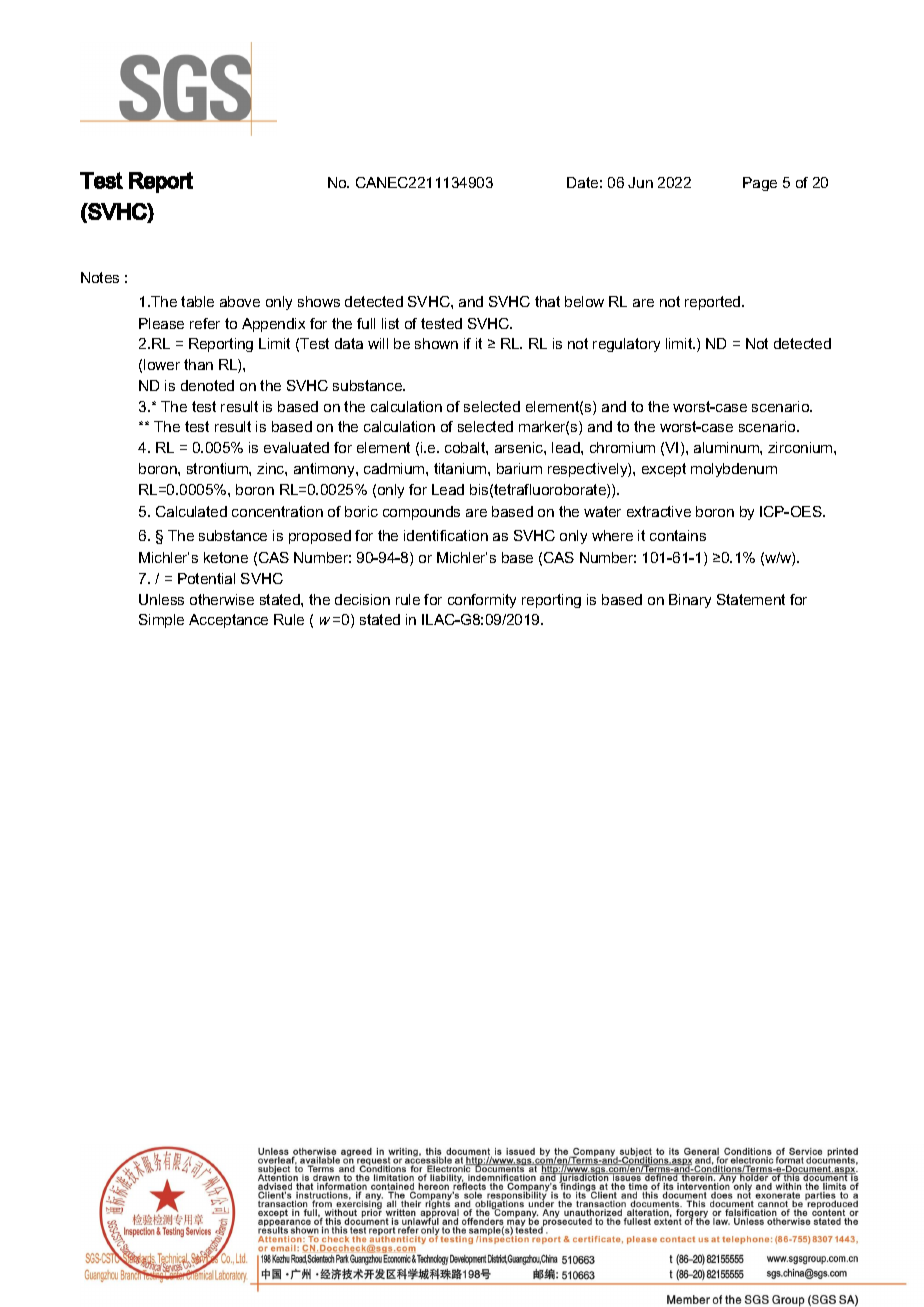  What do you see at coordinates (207, 385) in the page?
I see `denoted` at bounding box center [207, 385].
